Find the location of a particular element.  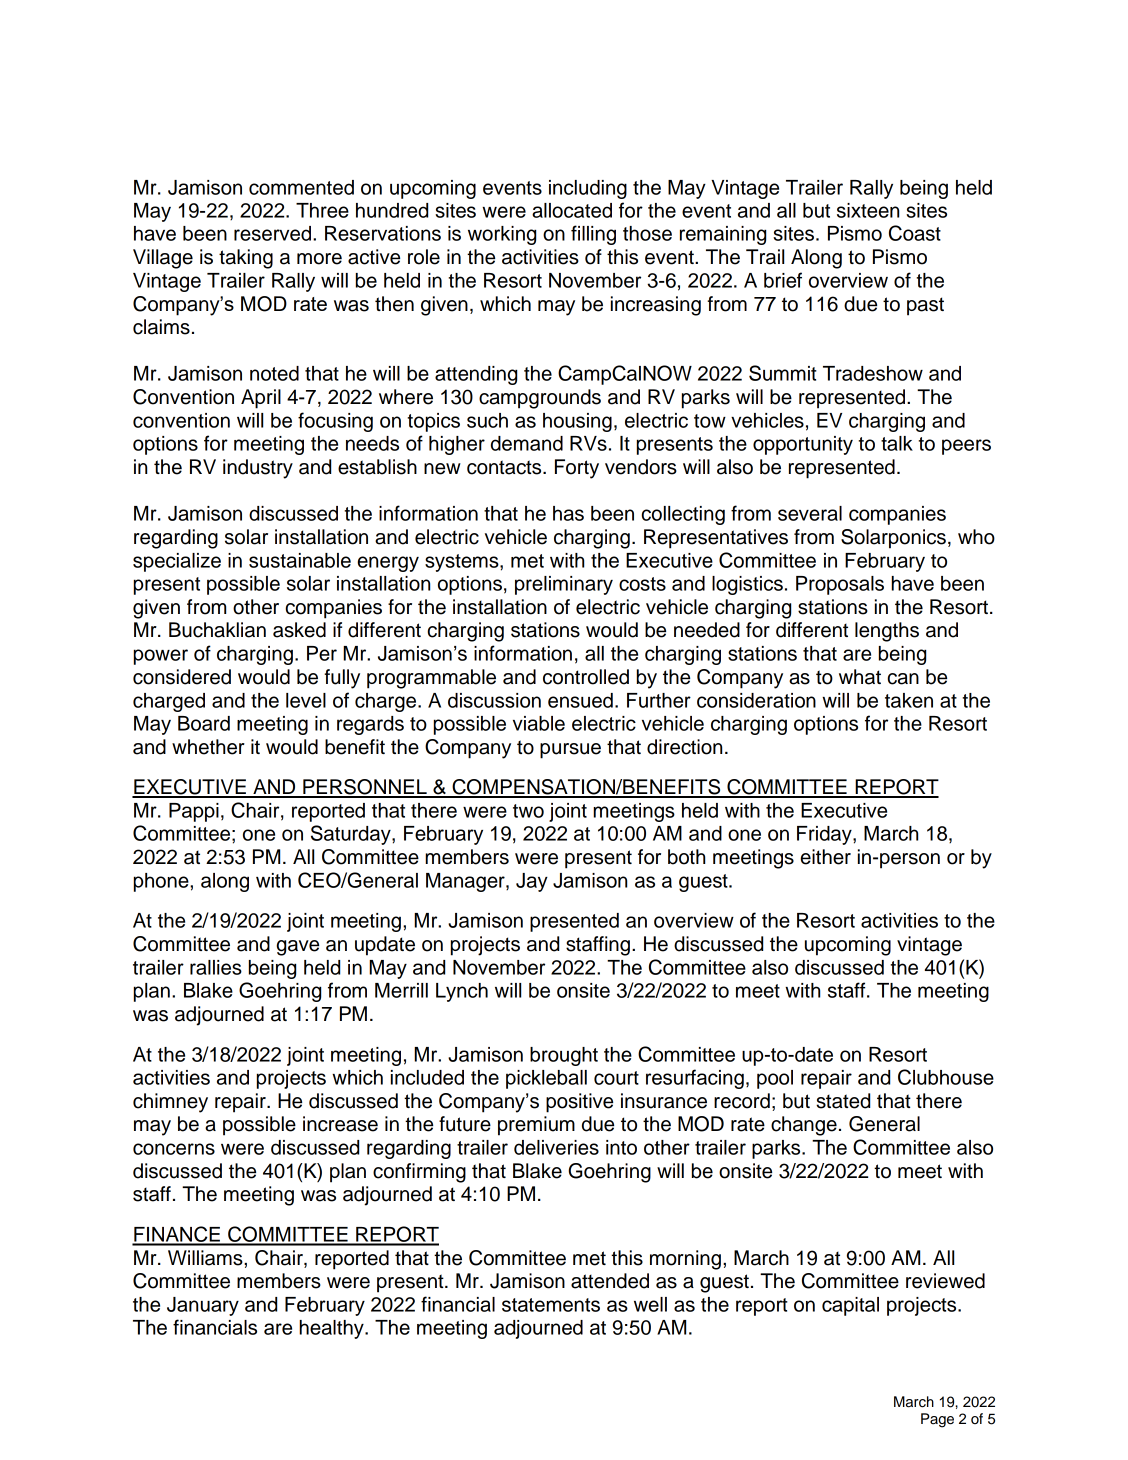

rallies is located at coordinates (216, 967).
